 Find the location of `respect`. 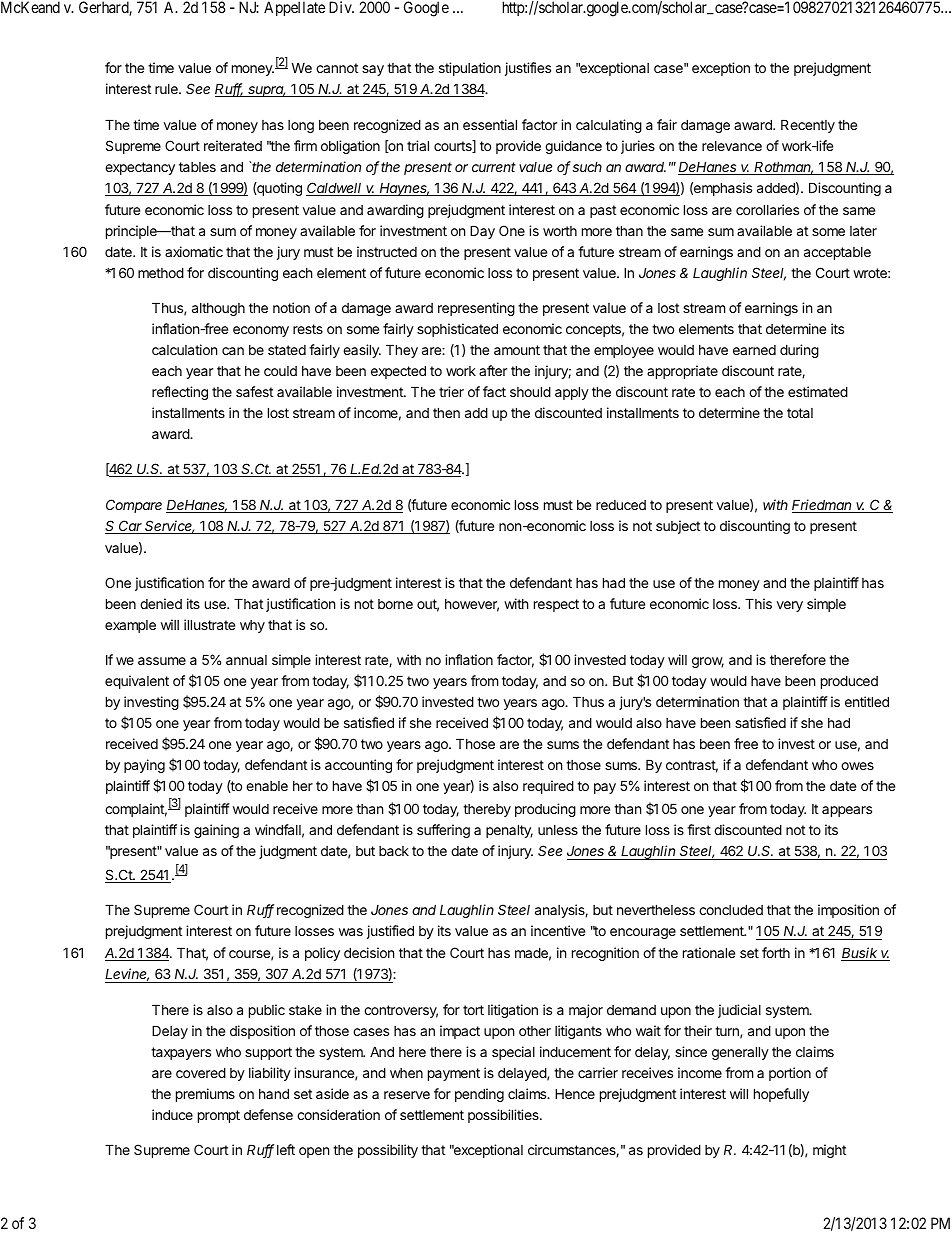

respect is located at coordinates (556, 605).
